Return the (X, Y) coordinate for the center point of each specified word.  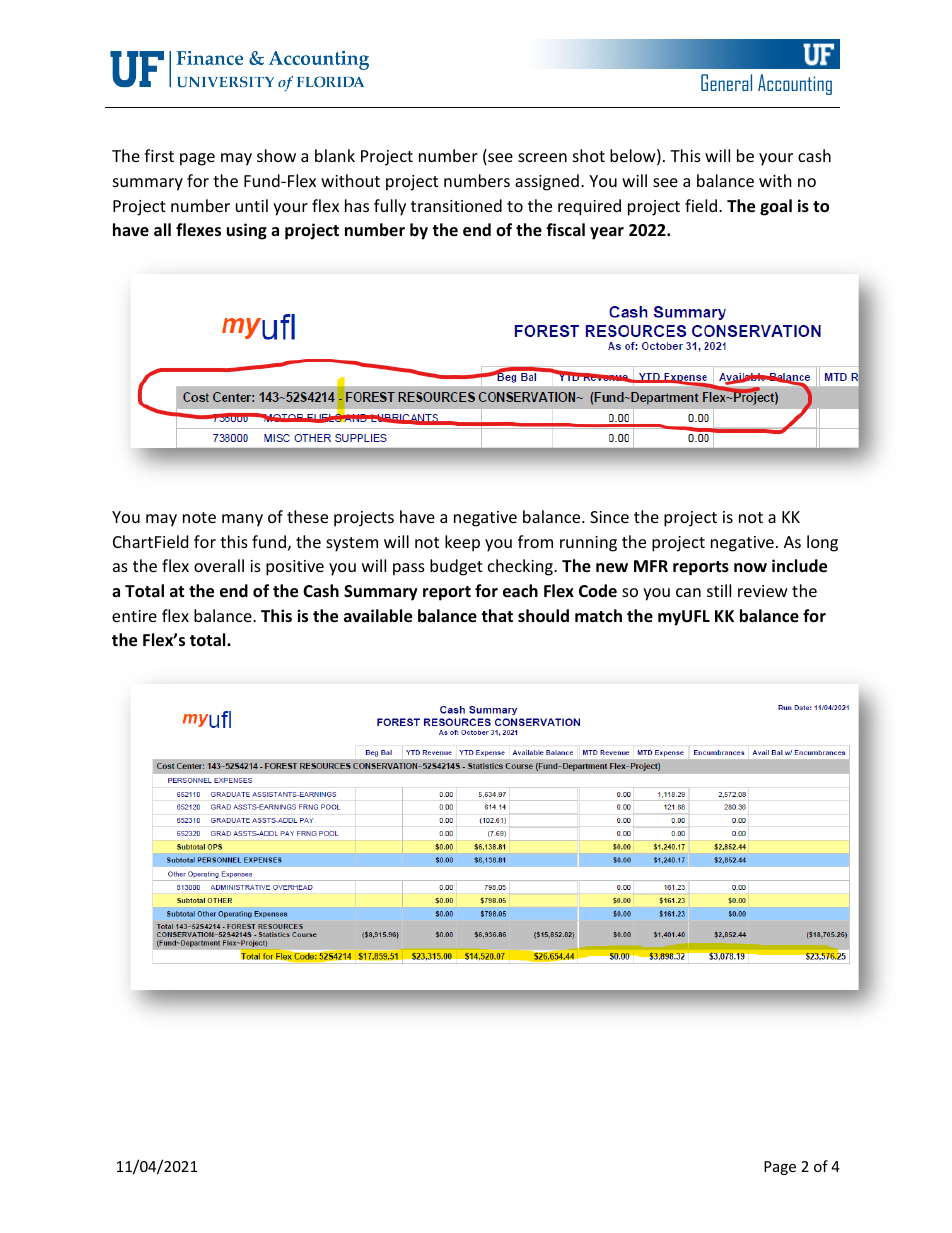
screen (542, 157)
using (247, 231)
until (252, 205)
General (726, 82)
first (159, 155)
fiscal (565, 229)
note (199, 517)
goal (776, 207)
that (497, 615)
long (822, 543)
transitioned (456, 205)
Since (609, 517)
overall (219, 565)
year (607, 233)
